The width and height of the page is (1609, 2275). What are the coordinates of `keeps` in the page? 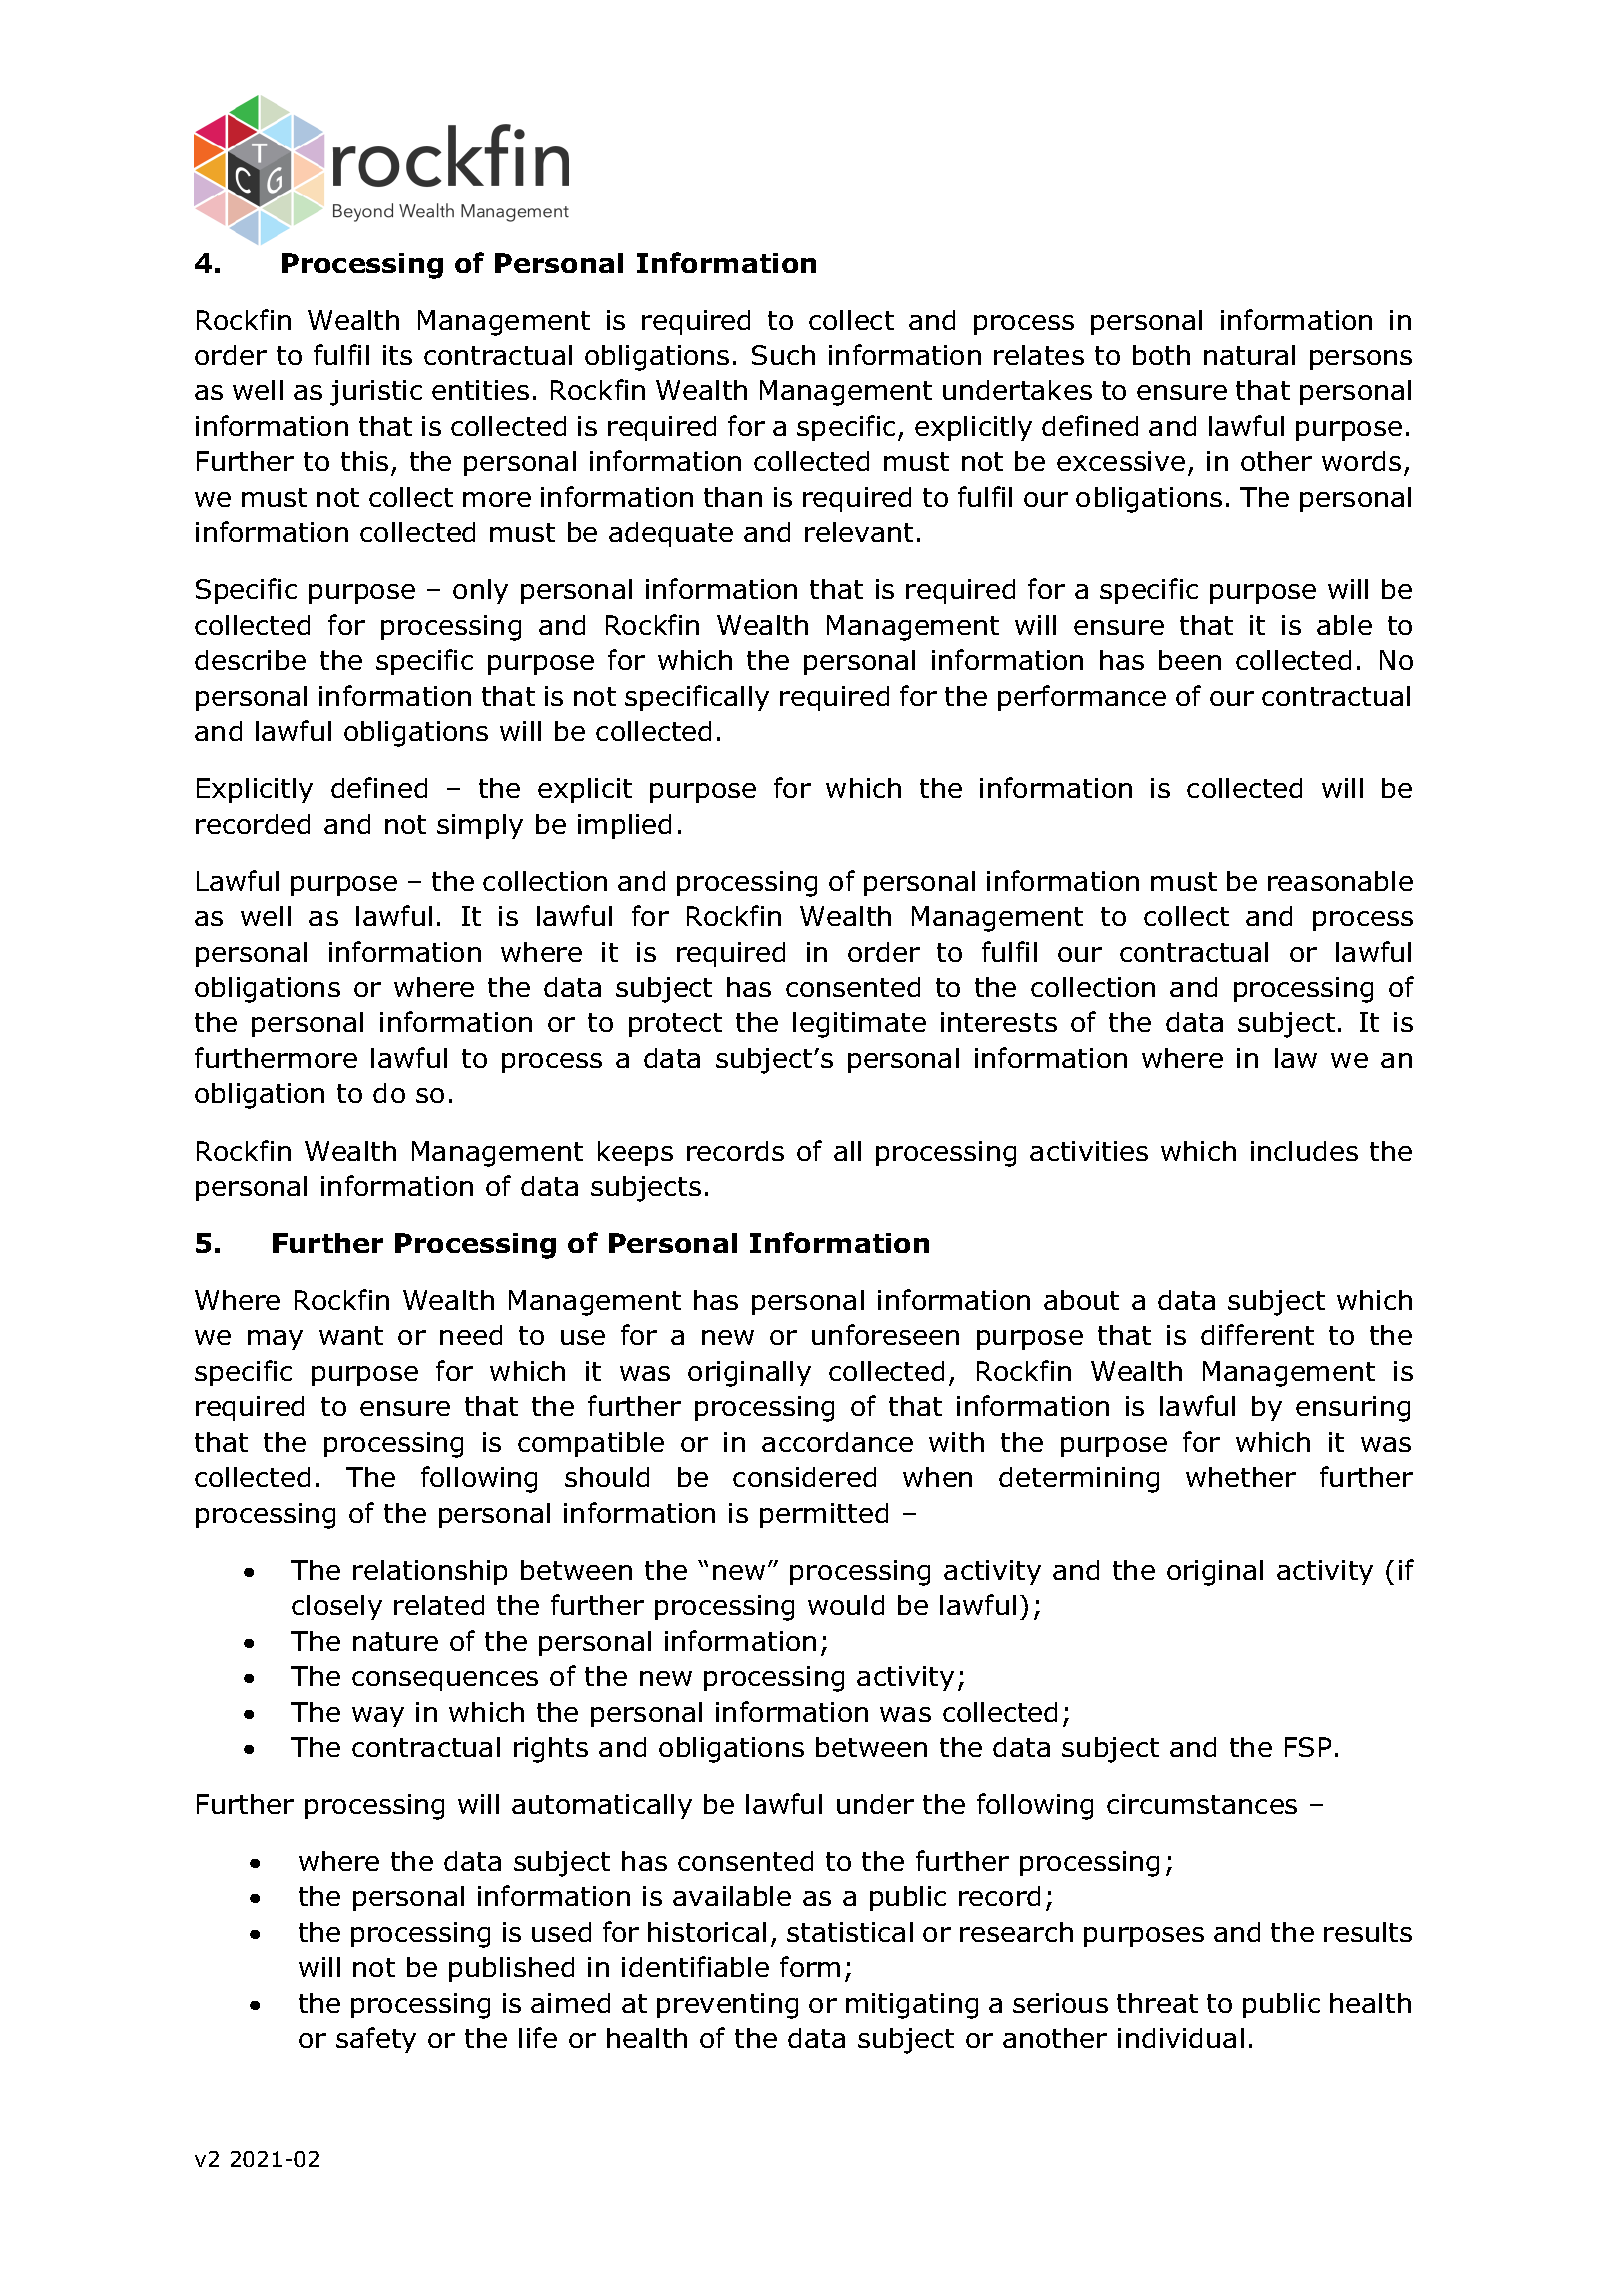 It's located at (635, 1153).
